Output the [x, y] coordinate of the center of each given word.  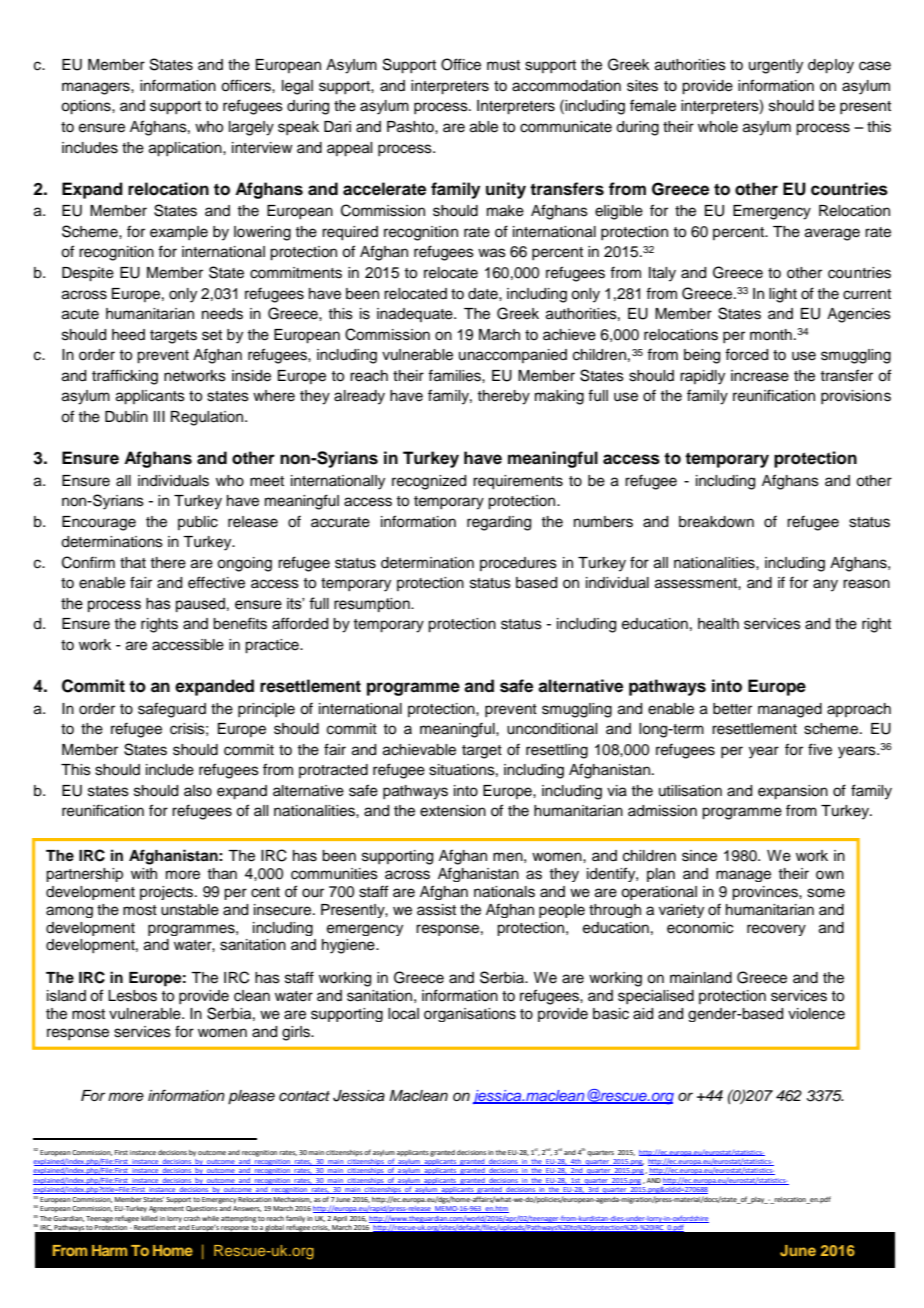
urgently [776, 66]
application [186, 149]
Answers [247, 1209]
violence [816, 1014]
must [503, 65]
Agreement [166, 1209]
